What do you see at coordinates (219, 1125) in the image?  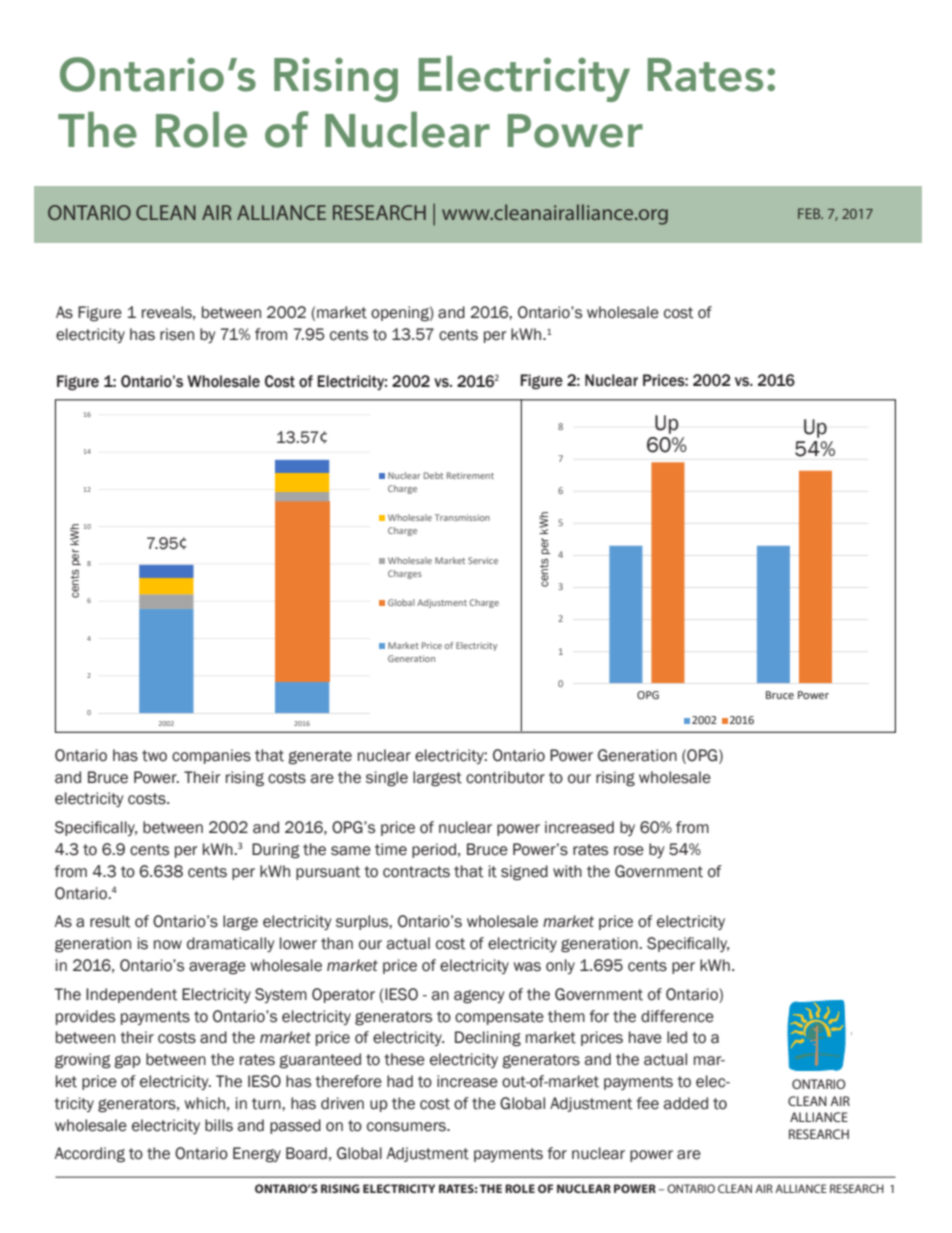 I see `bills` at bounding box center [219, 1125].
